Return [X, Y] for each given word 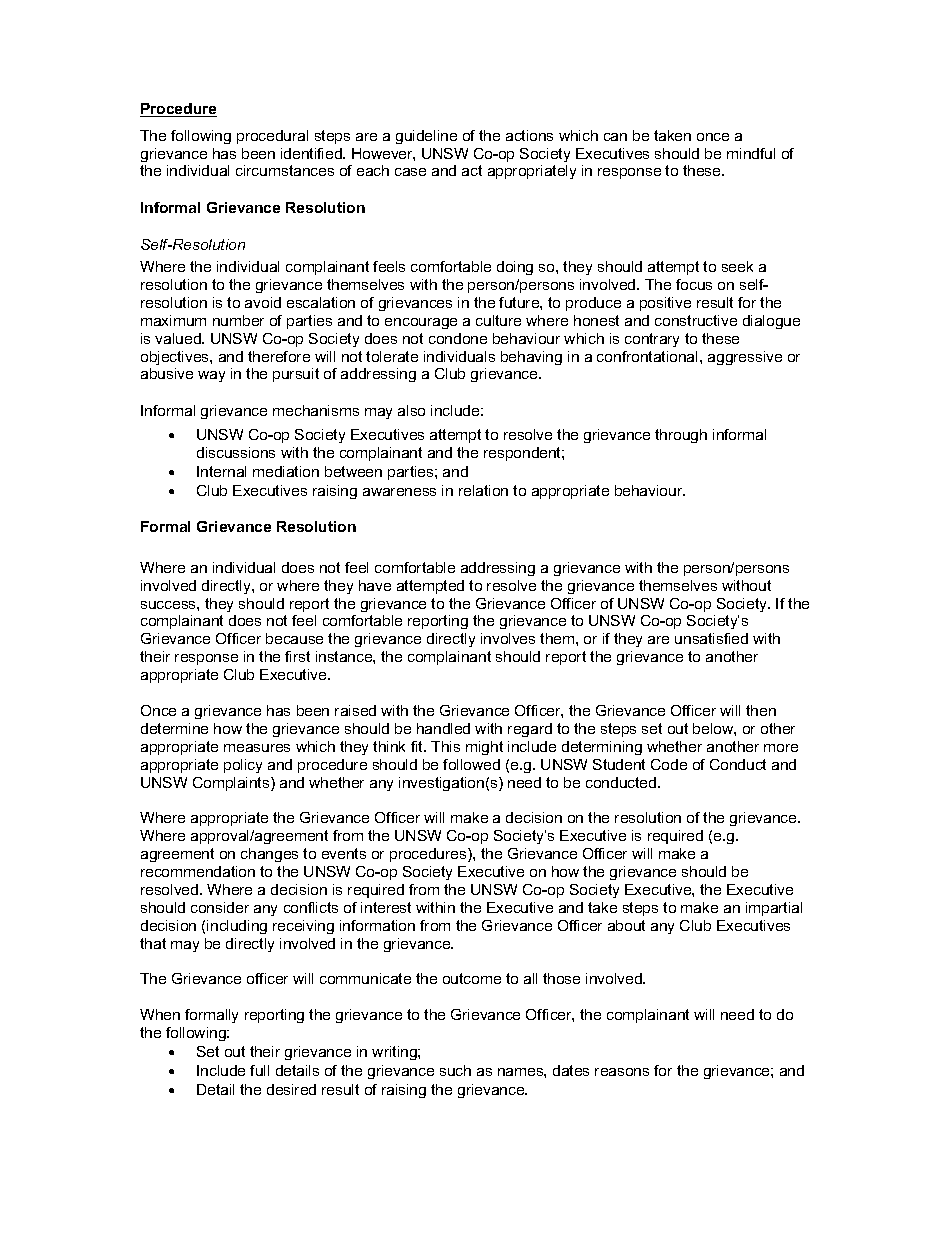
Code [669, 764]
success [169, 605]
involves [508, 638]
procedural [272, 137]
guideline [426, 137]
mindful [751, 153]
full [259, 1070]
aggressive [745, 358]
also [411, 410]
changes [269, 855]
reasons [622, 1072]
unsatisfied [711, 638]
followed [471, 764]
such [455, 1070]
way [211, 376]
